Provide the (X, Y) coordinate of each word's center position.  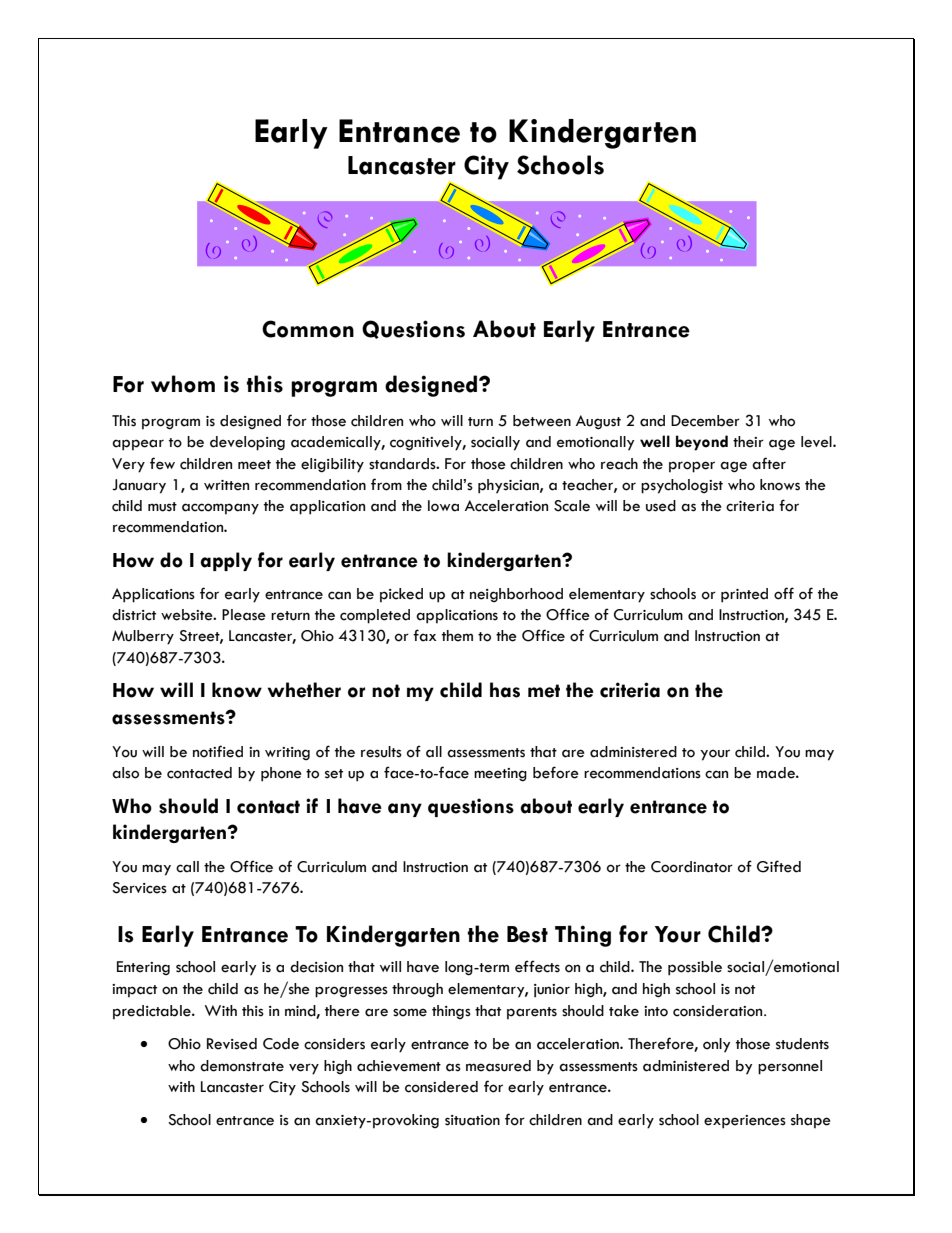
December (705, 421)
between (542, 421)
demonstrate (242, 1066)
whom (183, 384)
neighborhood (516, 595)
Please (244, 615)
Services (139, 888)
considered (441, 1087)
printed (744, 595)
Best (527, 934)
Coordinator (692, 867)
